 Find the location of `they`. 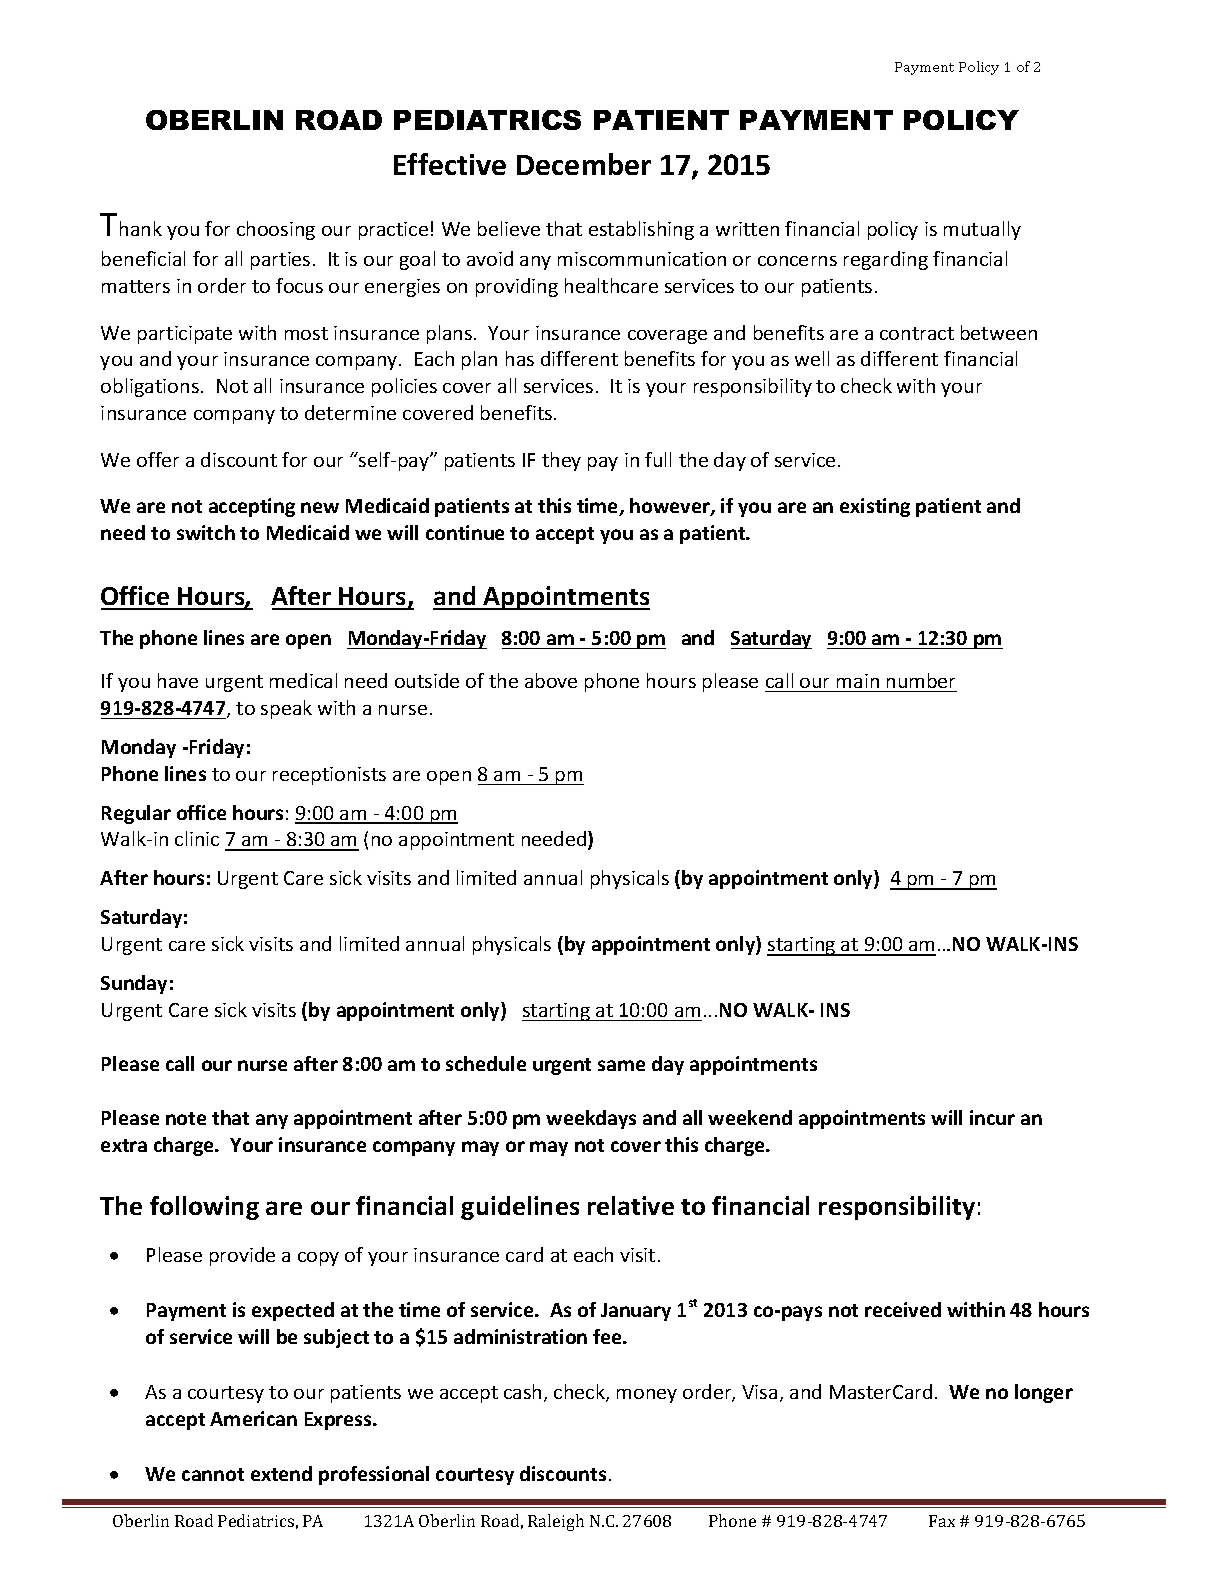

they is located at coordinates (561, 461).
